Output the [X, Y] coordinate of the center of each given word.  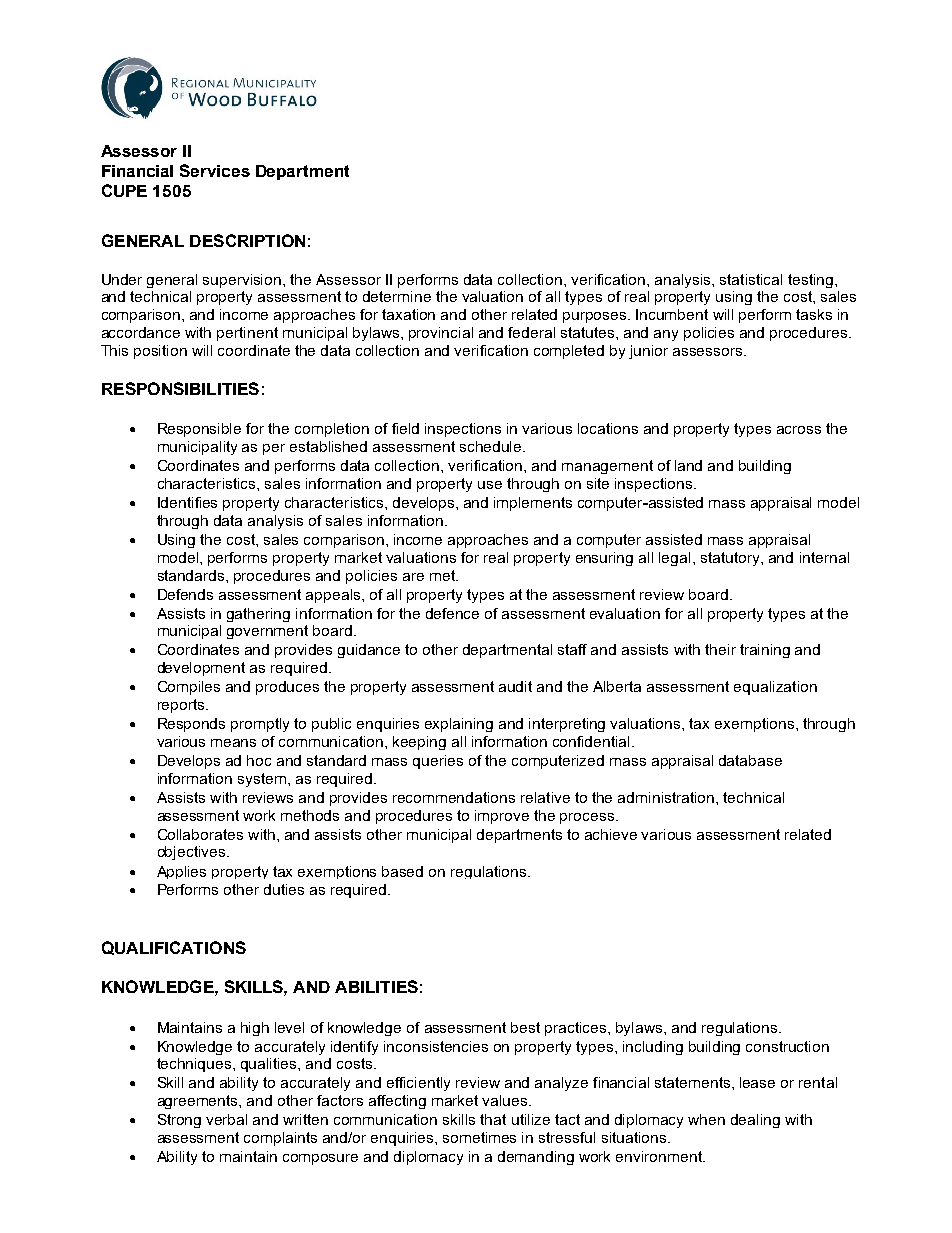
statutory [731, 559]
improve [502, 817]
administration [666, 797]
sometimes [479, 1137]
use [490, 485]
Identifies [187, 502]
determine [397, 296]
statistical [751, 279]
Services [215, 170]
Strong [179, 1121]
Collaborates [200, 834]
